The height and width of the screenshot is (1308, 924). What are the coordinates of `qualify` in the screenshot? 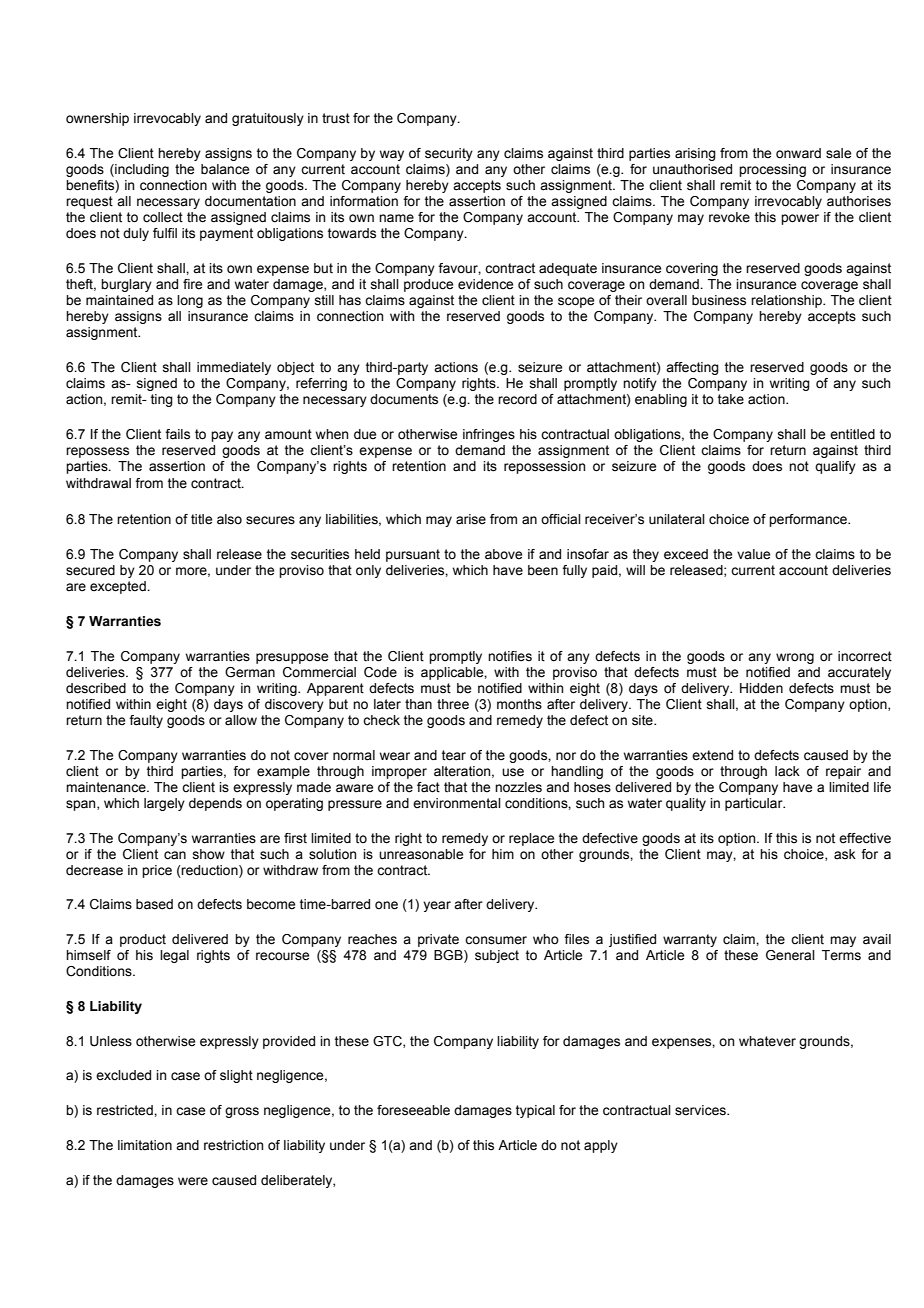 It's located at (835, 467).
